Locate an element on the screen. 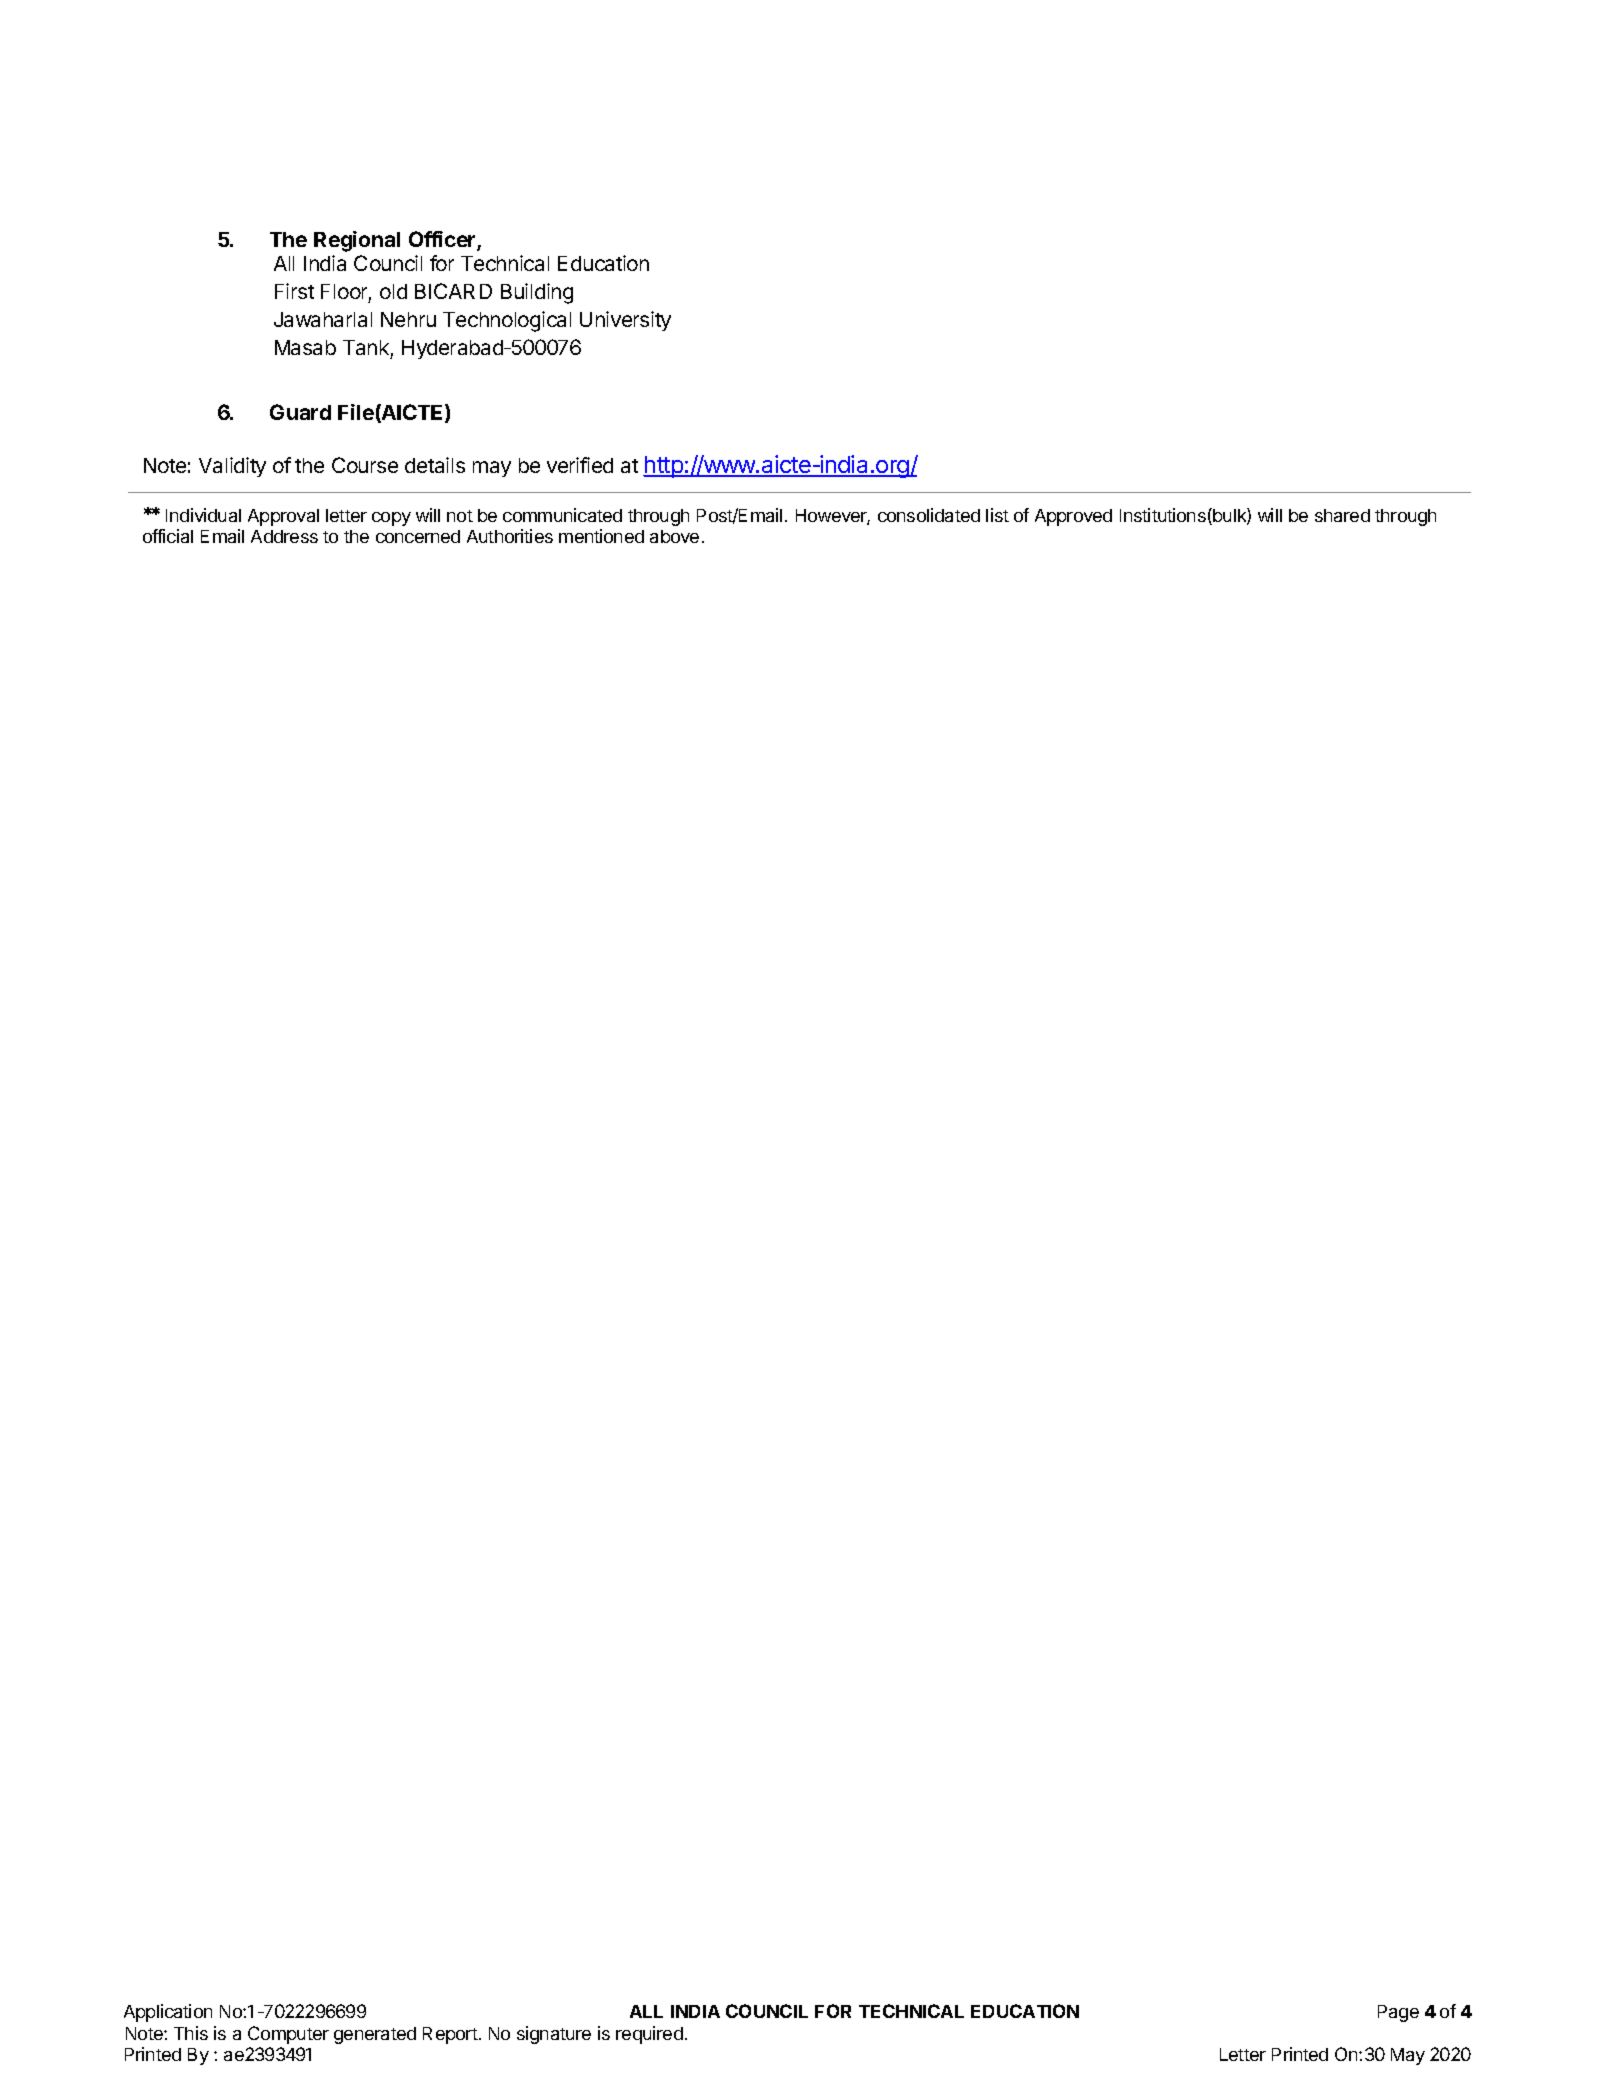  mentioned is located at coordinates (601, 536).
